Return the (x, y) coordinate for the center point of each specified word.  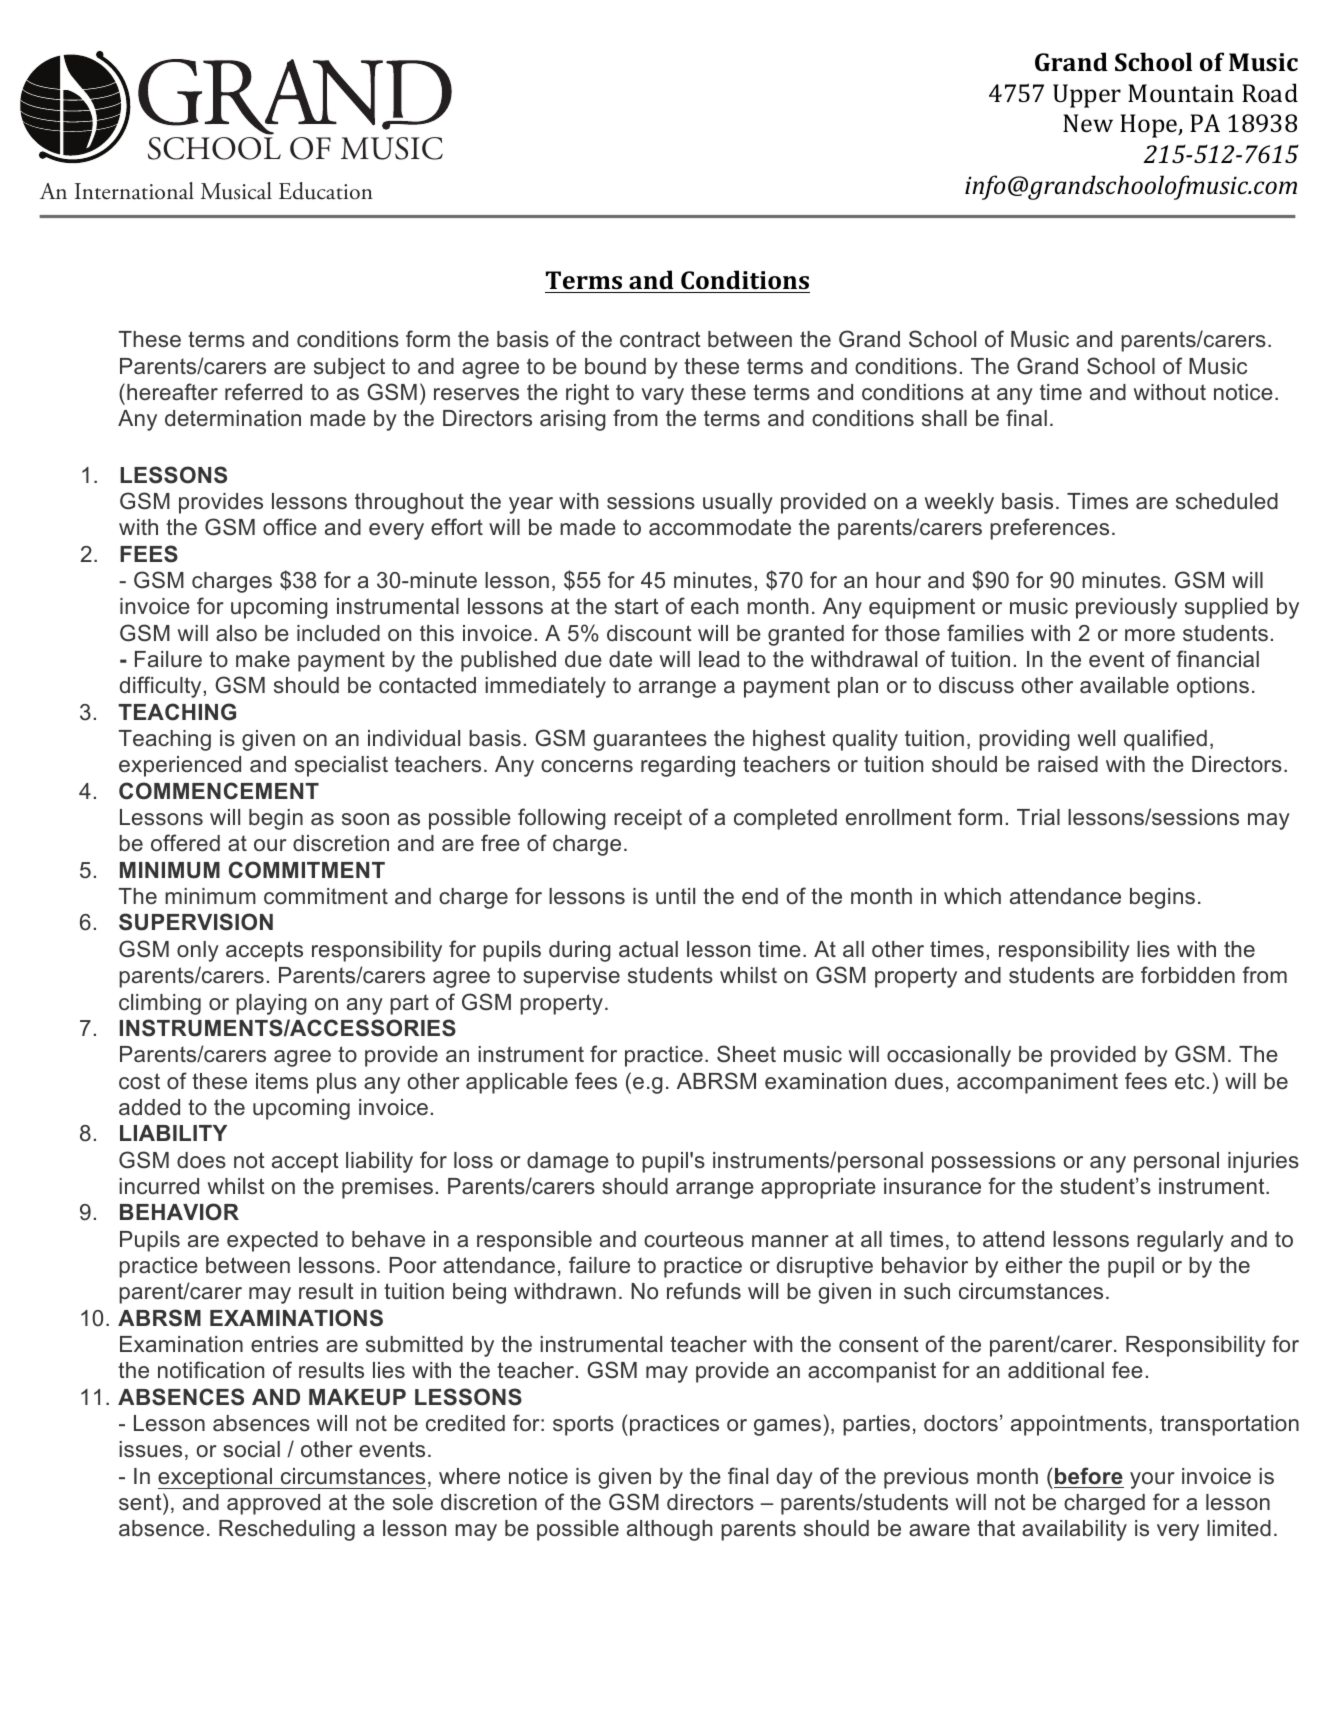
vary (663, 396)
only (198, 951)
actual (648, 949)
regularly (1180, 1241)
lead (719, 659)
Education (326, 191)
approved (273, 1504)
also (236, 633)
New (1088, 123)
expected (272, 1241)
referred (263, 391)
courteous (694, 1239)
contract (660, 339)
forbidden (1188, 975)
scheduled (1227, 501)
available (1124, 685)
